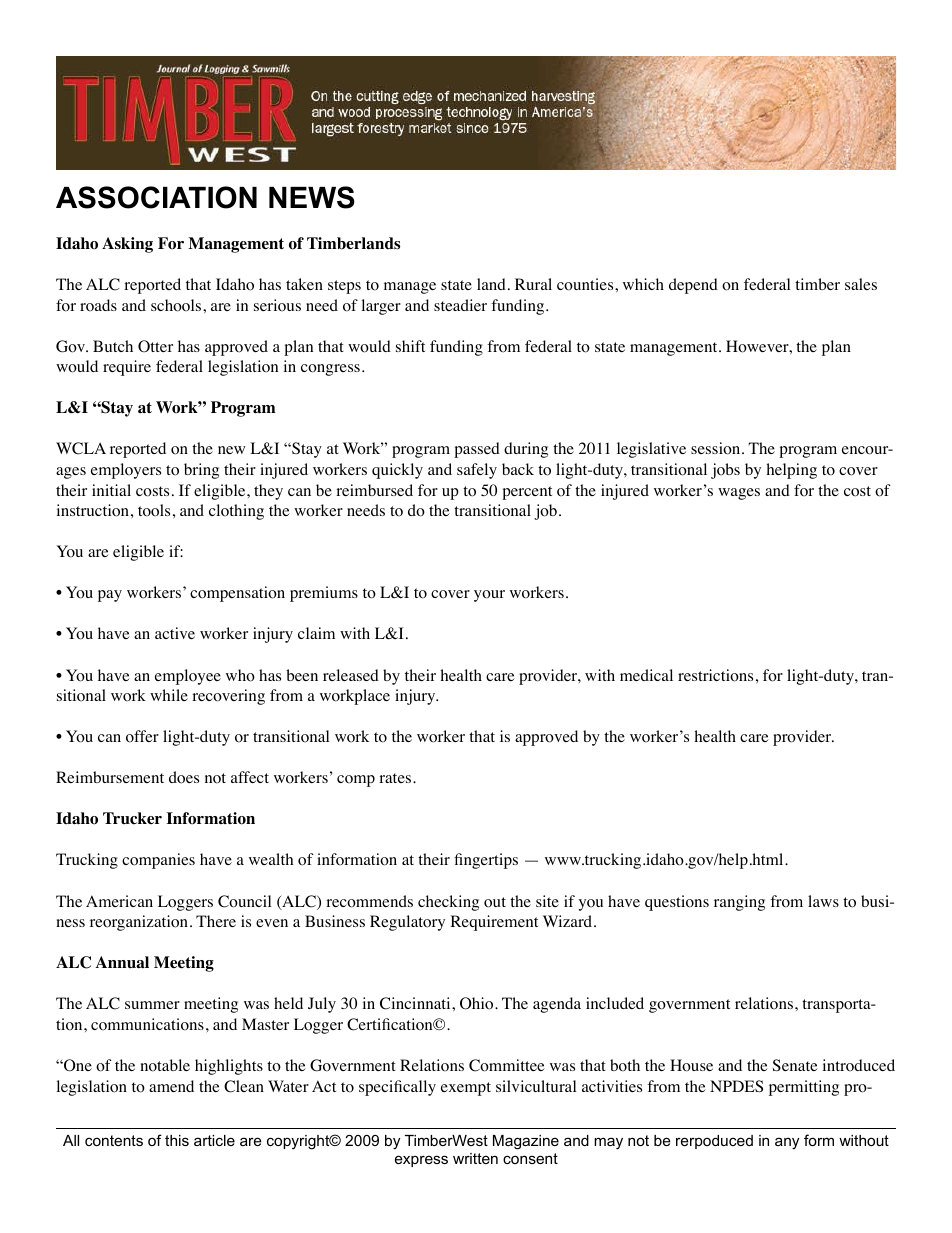 The width and height of the screenshot is (952, 1233). What do you see at coordinates (177, 1140) in the screenshot?
I see `this` at bounding box center [177, 1140].
